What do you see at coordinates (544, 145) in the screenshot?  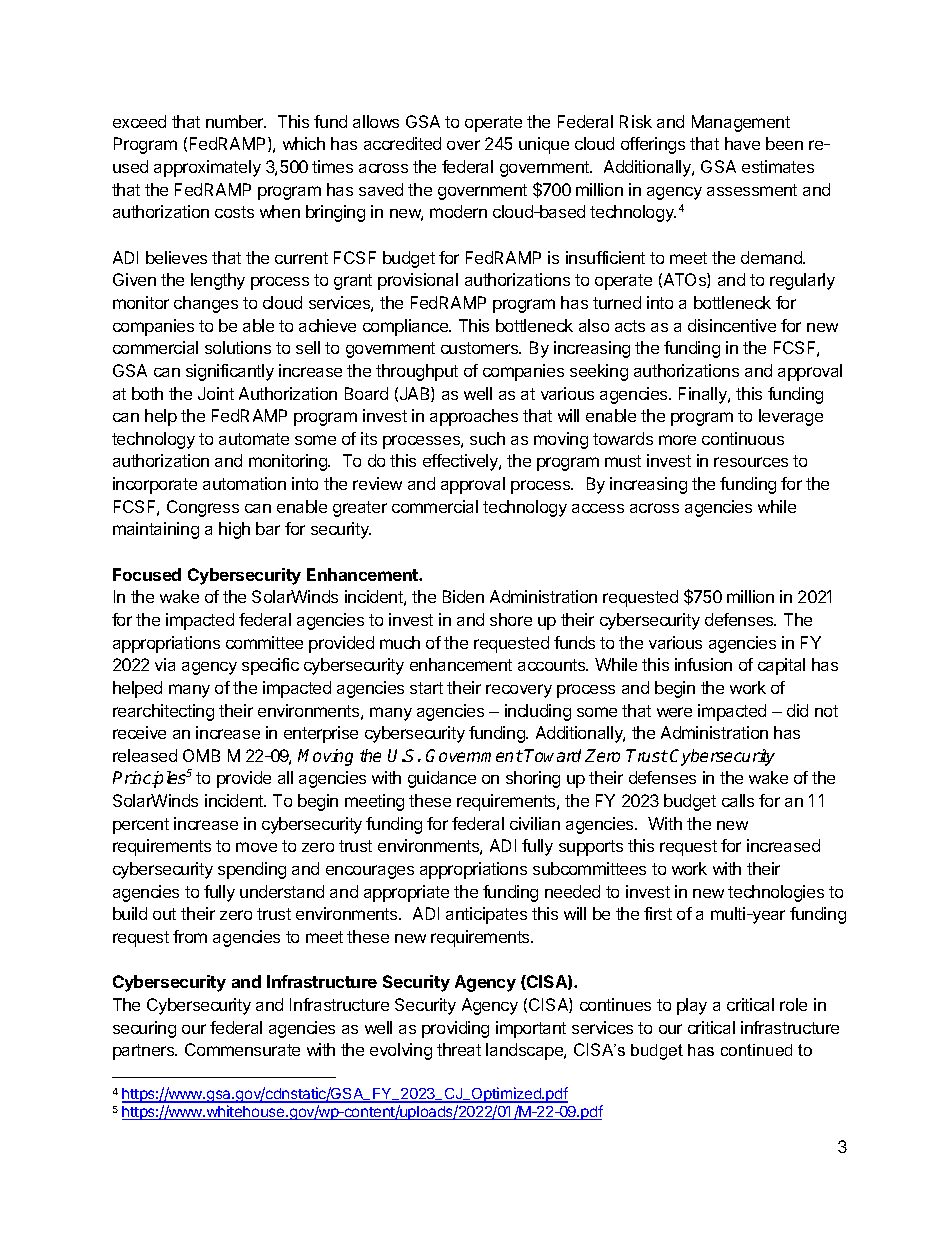 I see `unique` at bounding box center [544, 145].
